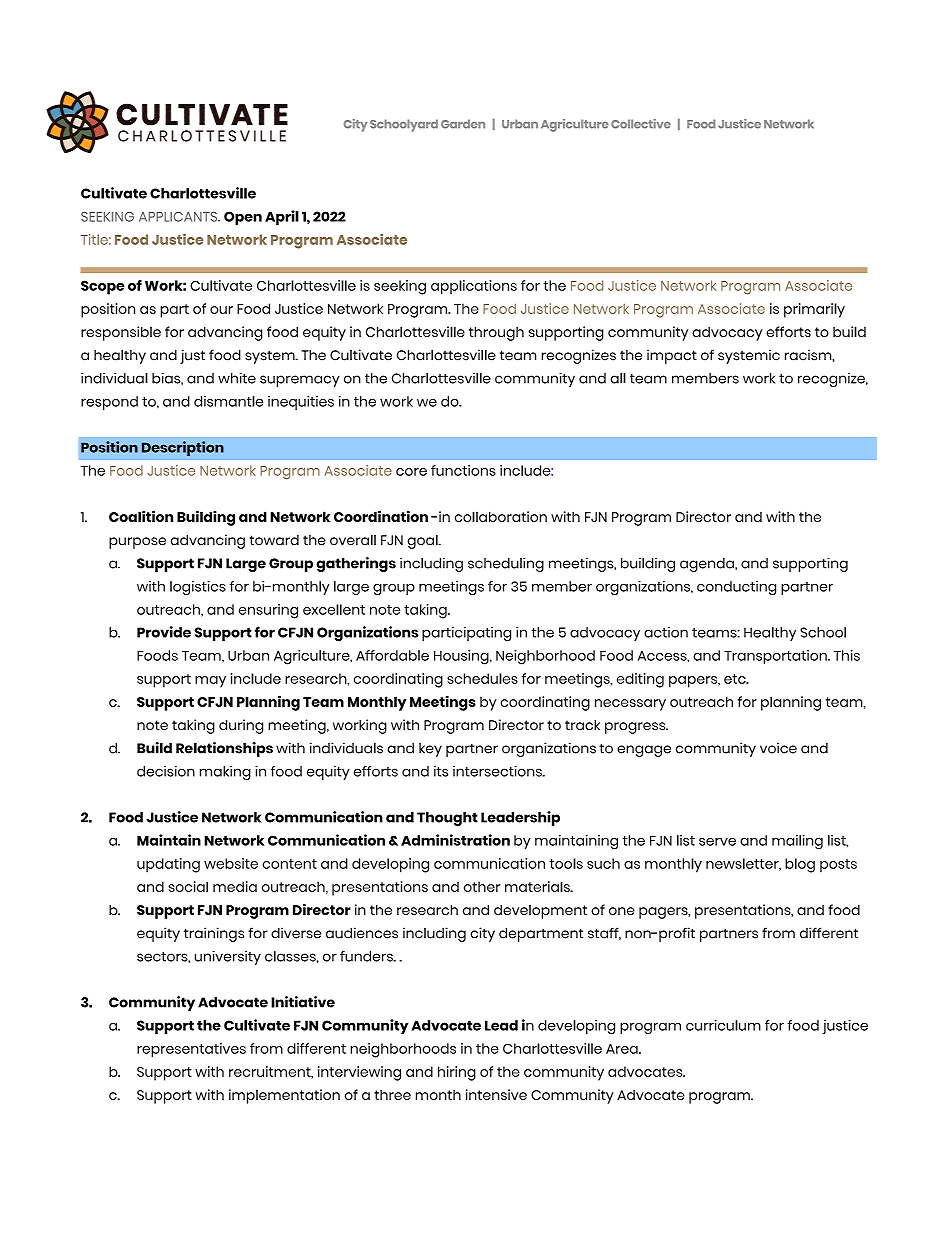 This screenshot has height=1233, width=952. Describe the element at coordinates (210, 682) in the screenshot. I see `may` at that location.
